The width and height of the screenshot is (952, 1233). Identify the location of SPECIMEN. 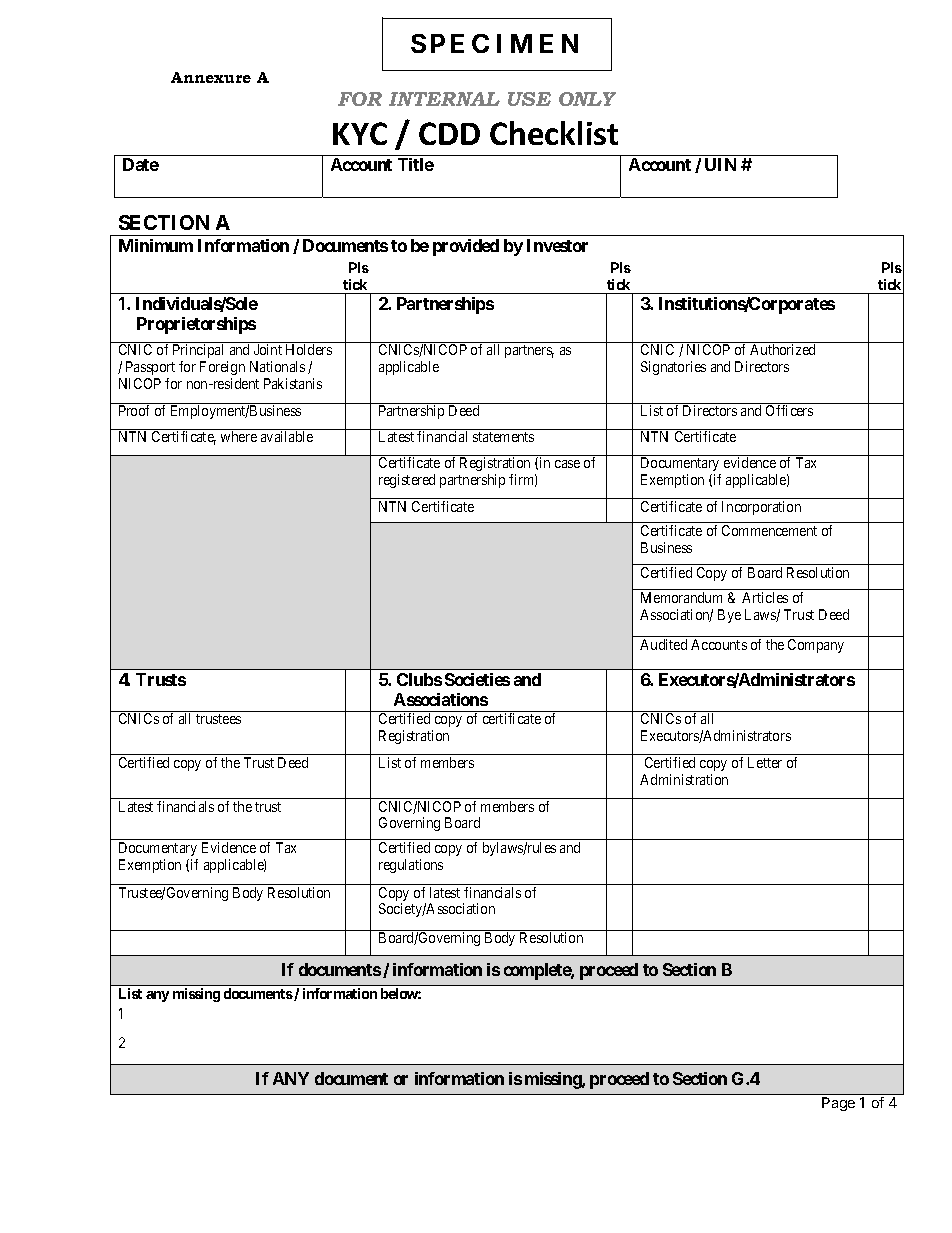
(494, 43).
